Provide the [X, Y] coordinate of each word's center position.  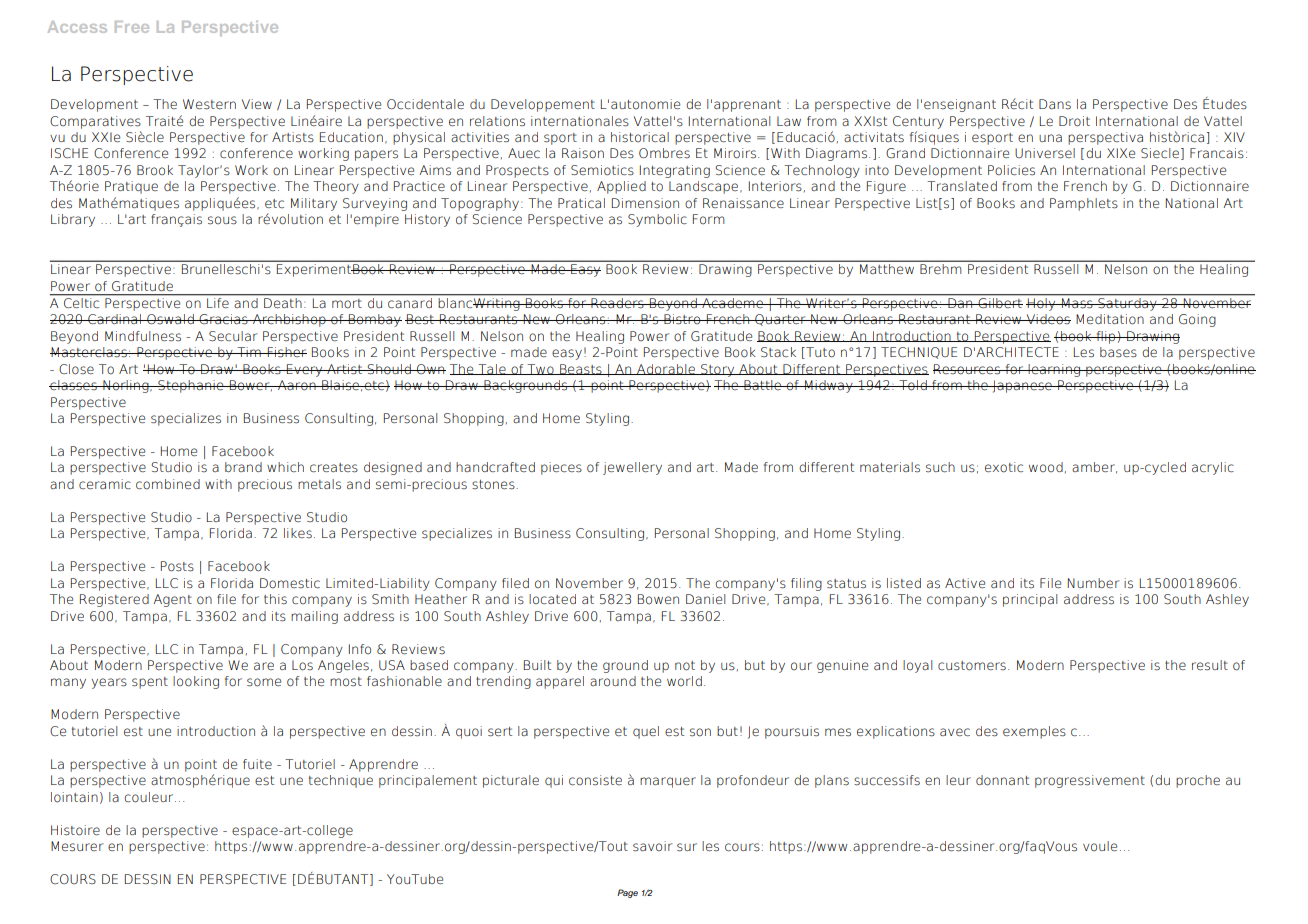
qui [554, 781]
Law [789, 121]
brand [243, 467]
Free [132, 27]
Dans [1055, 104]
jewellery [632, 468]
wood [1046, 467]
